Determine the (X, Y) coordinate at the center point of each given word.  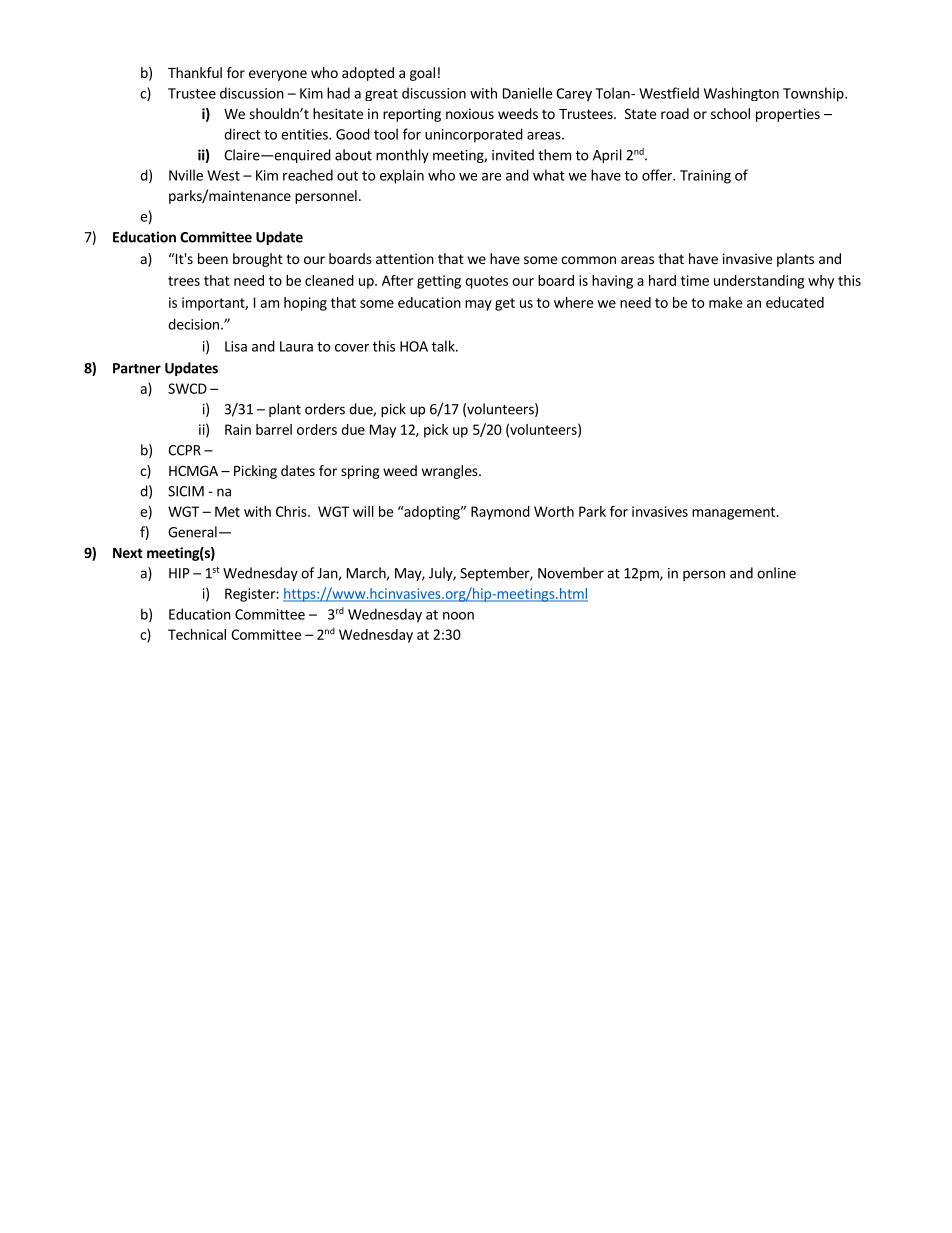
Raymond (500, 513)
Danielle (527, 93)
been (213, 258)
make (725, 302)
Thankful (195, 72)
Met (227, 511)
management (734, 513)
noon (458, 616)
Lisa (236, 346)
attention (405, 258)
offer (658, 175)
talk (444, 346)
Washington (741, 94)
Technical (197, 634)
